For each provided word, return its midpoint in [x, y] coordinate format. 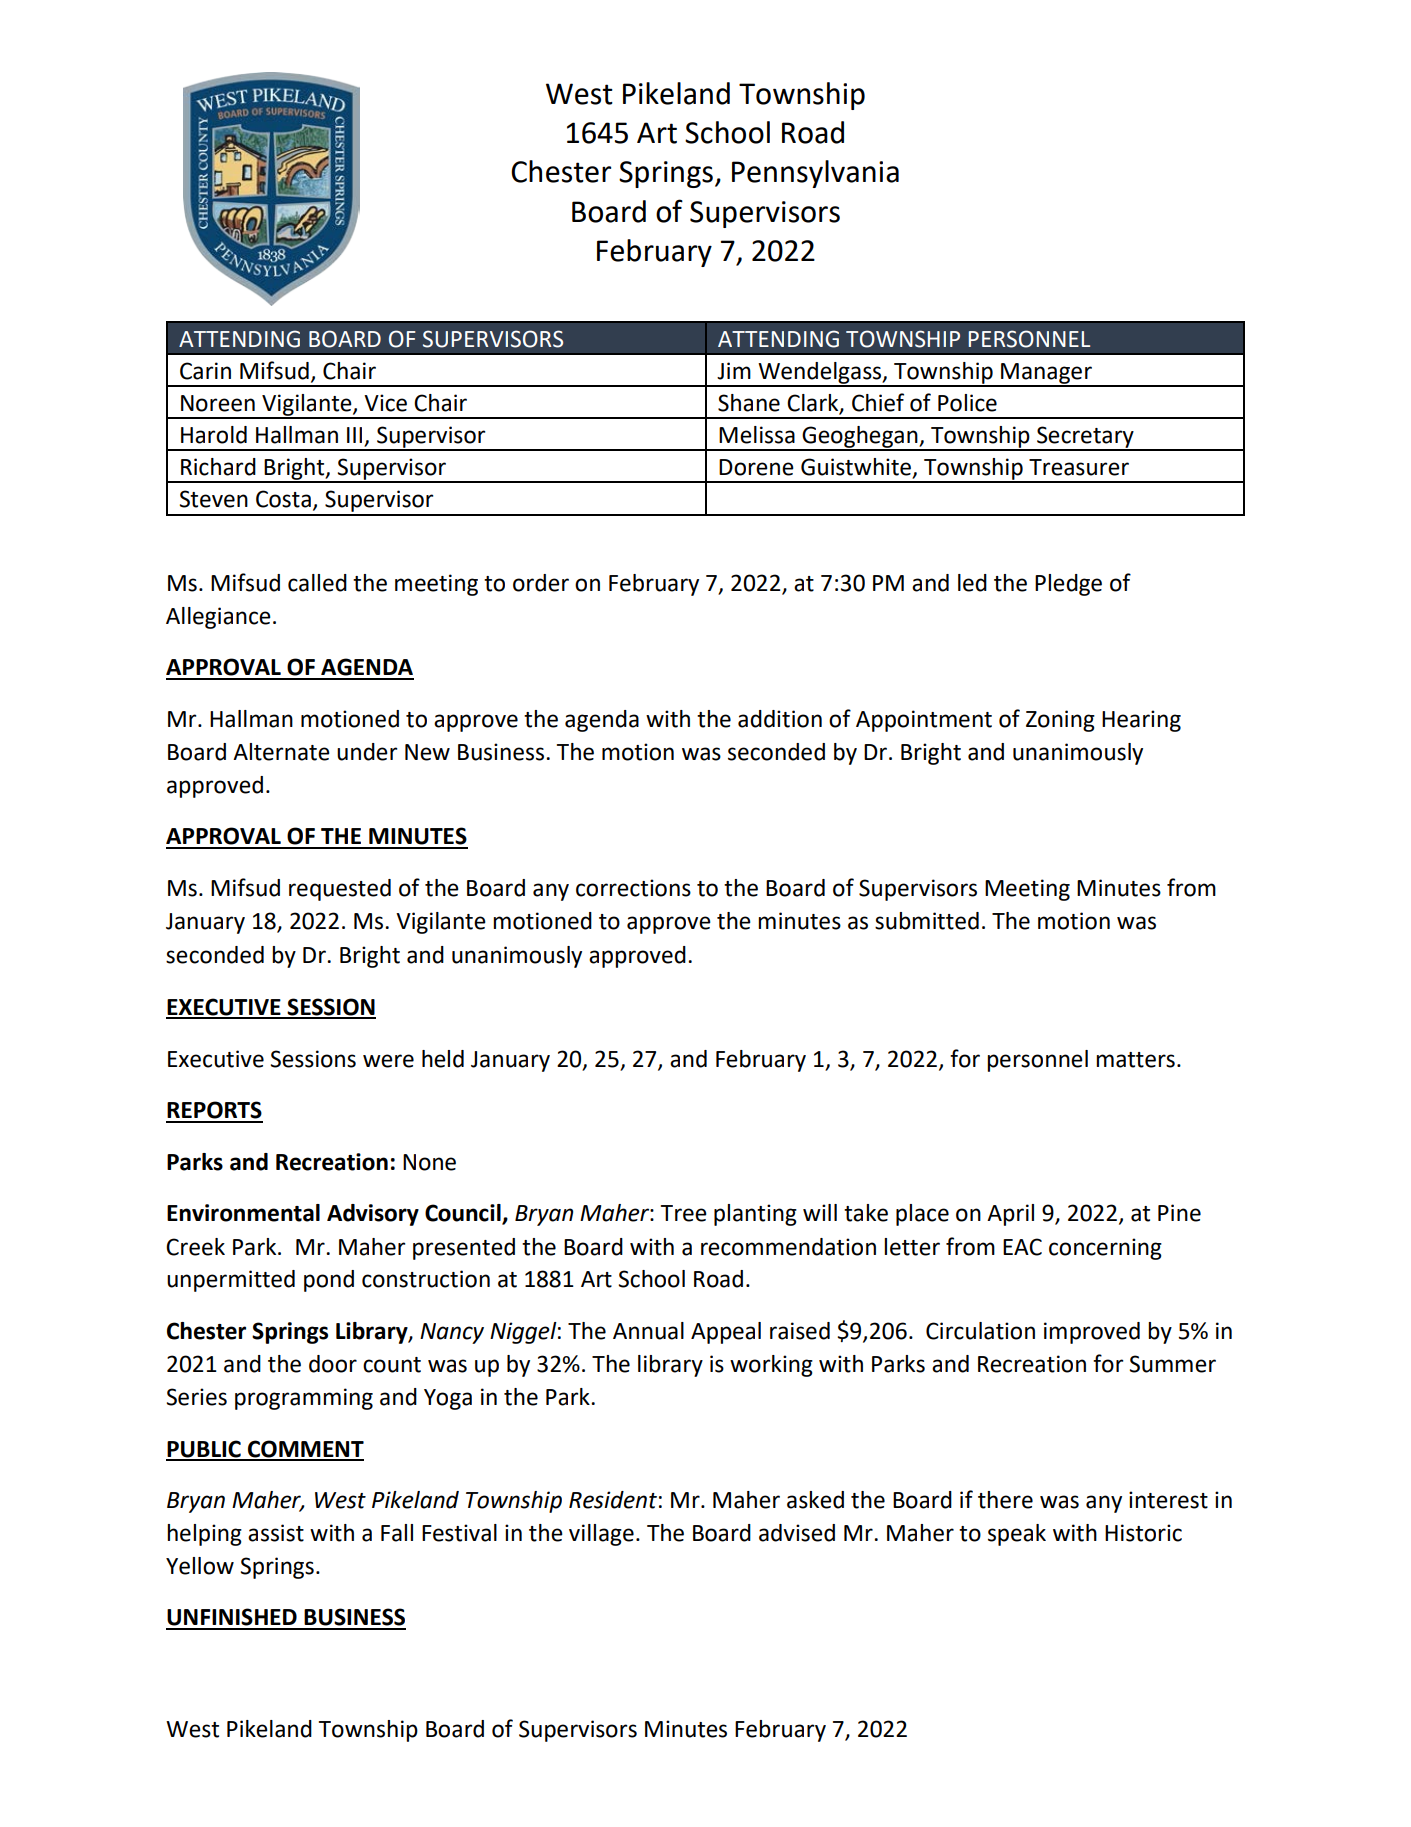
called [317, 583]
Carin [205, 371]
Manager [1046, 374]
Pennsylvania [815, 174]
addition [780, 719]
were [388, 1061]
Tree [684, 1213]
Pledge [1068, 585]
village [601, 1535]
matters [1135, 1060]
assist [276, 1533]
